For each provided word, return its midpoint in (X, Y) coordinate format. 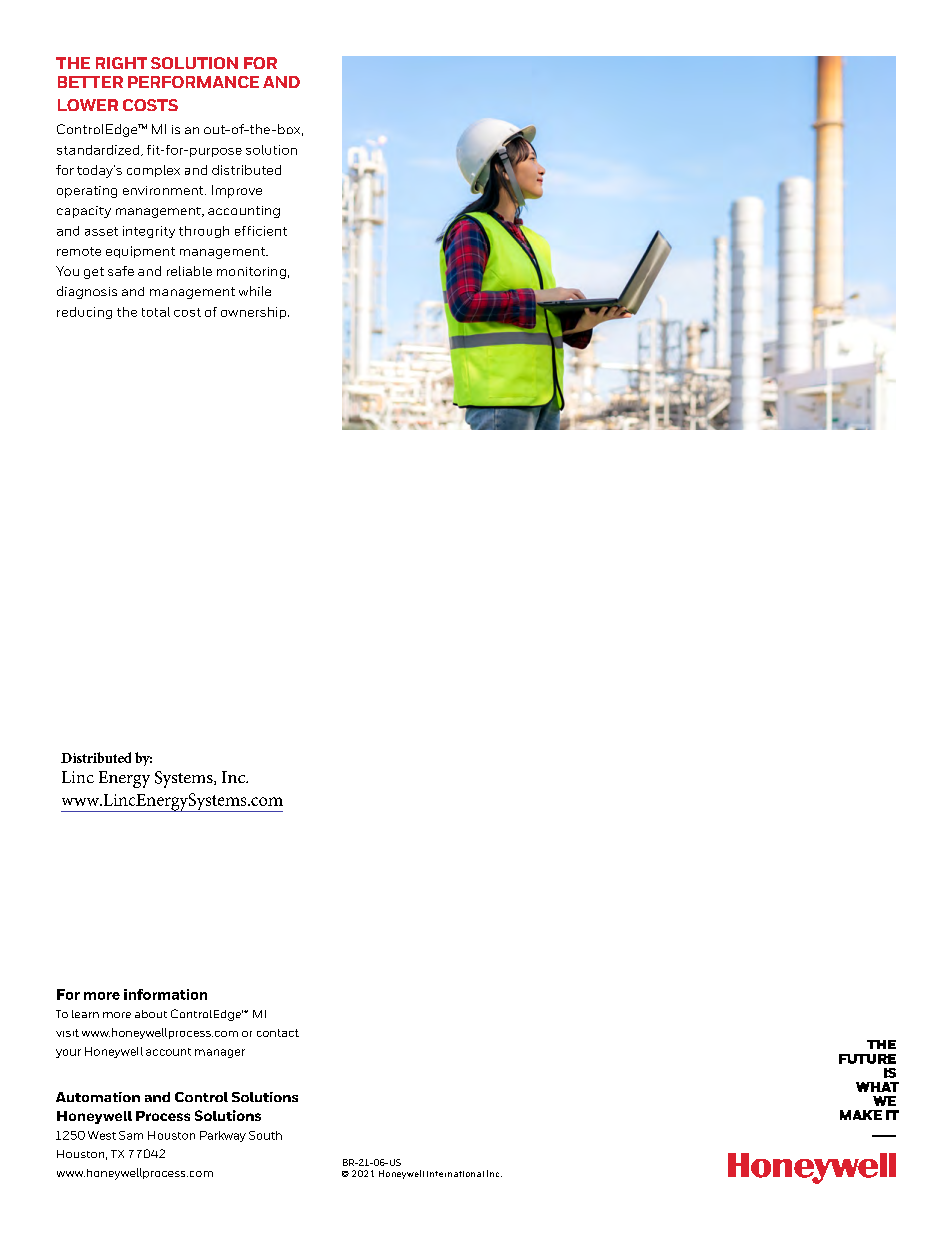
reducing (84, 313)
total (156, 312)
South (265, 1135)
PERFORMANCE (193, 82)
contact (278, 1033)
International (455, 1174)
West (102, 1135)
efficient (261, 231)
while (255, 291)
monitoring (251, 273)
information (165, 994)
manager (220, 1053)
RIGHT (121, 63)
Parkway (223, 1136)
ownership (255, 313)
